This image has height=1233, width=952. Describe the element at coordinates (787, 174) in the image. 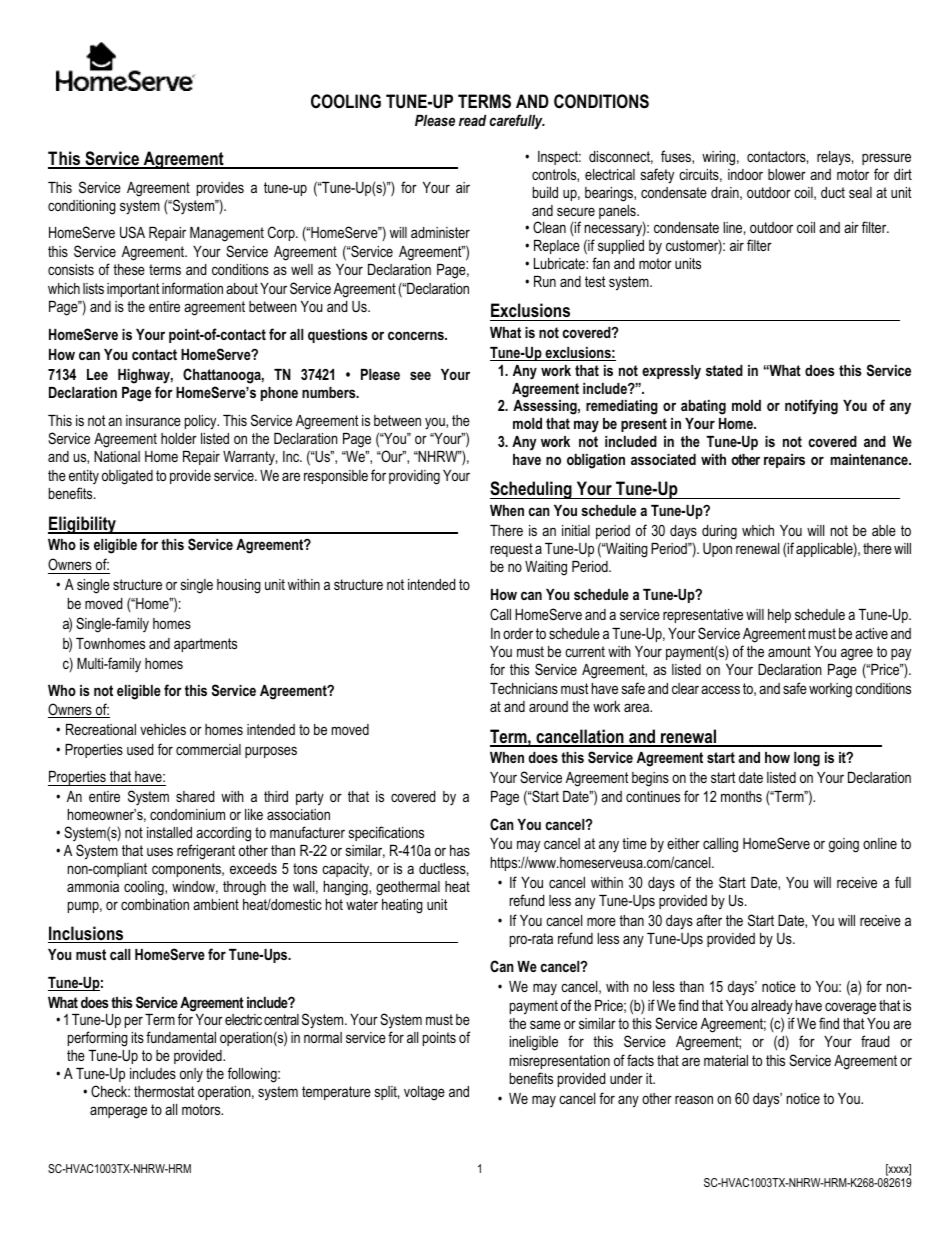

I see `blower` at that location.
